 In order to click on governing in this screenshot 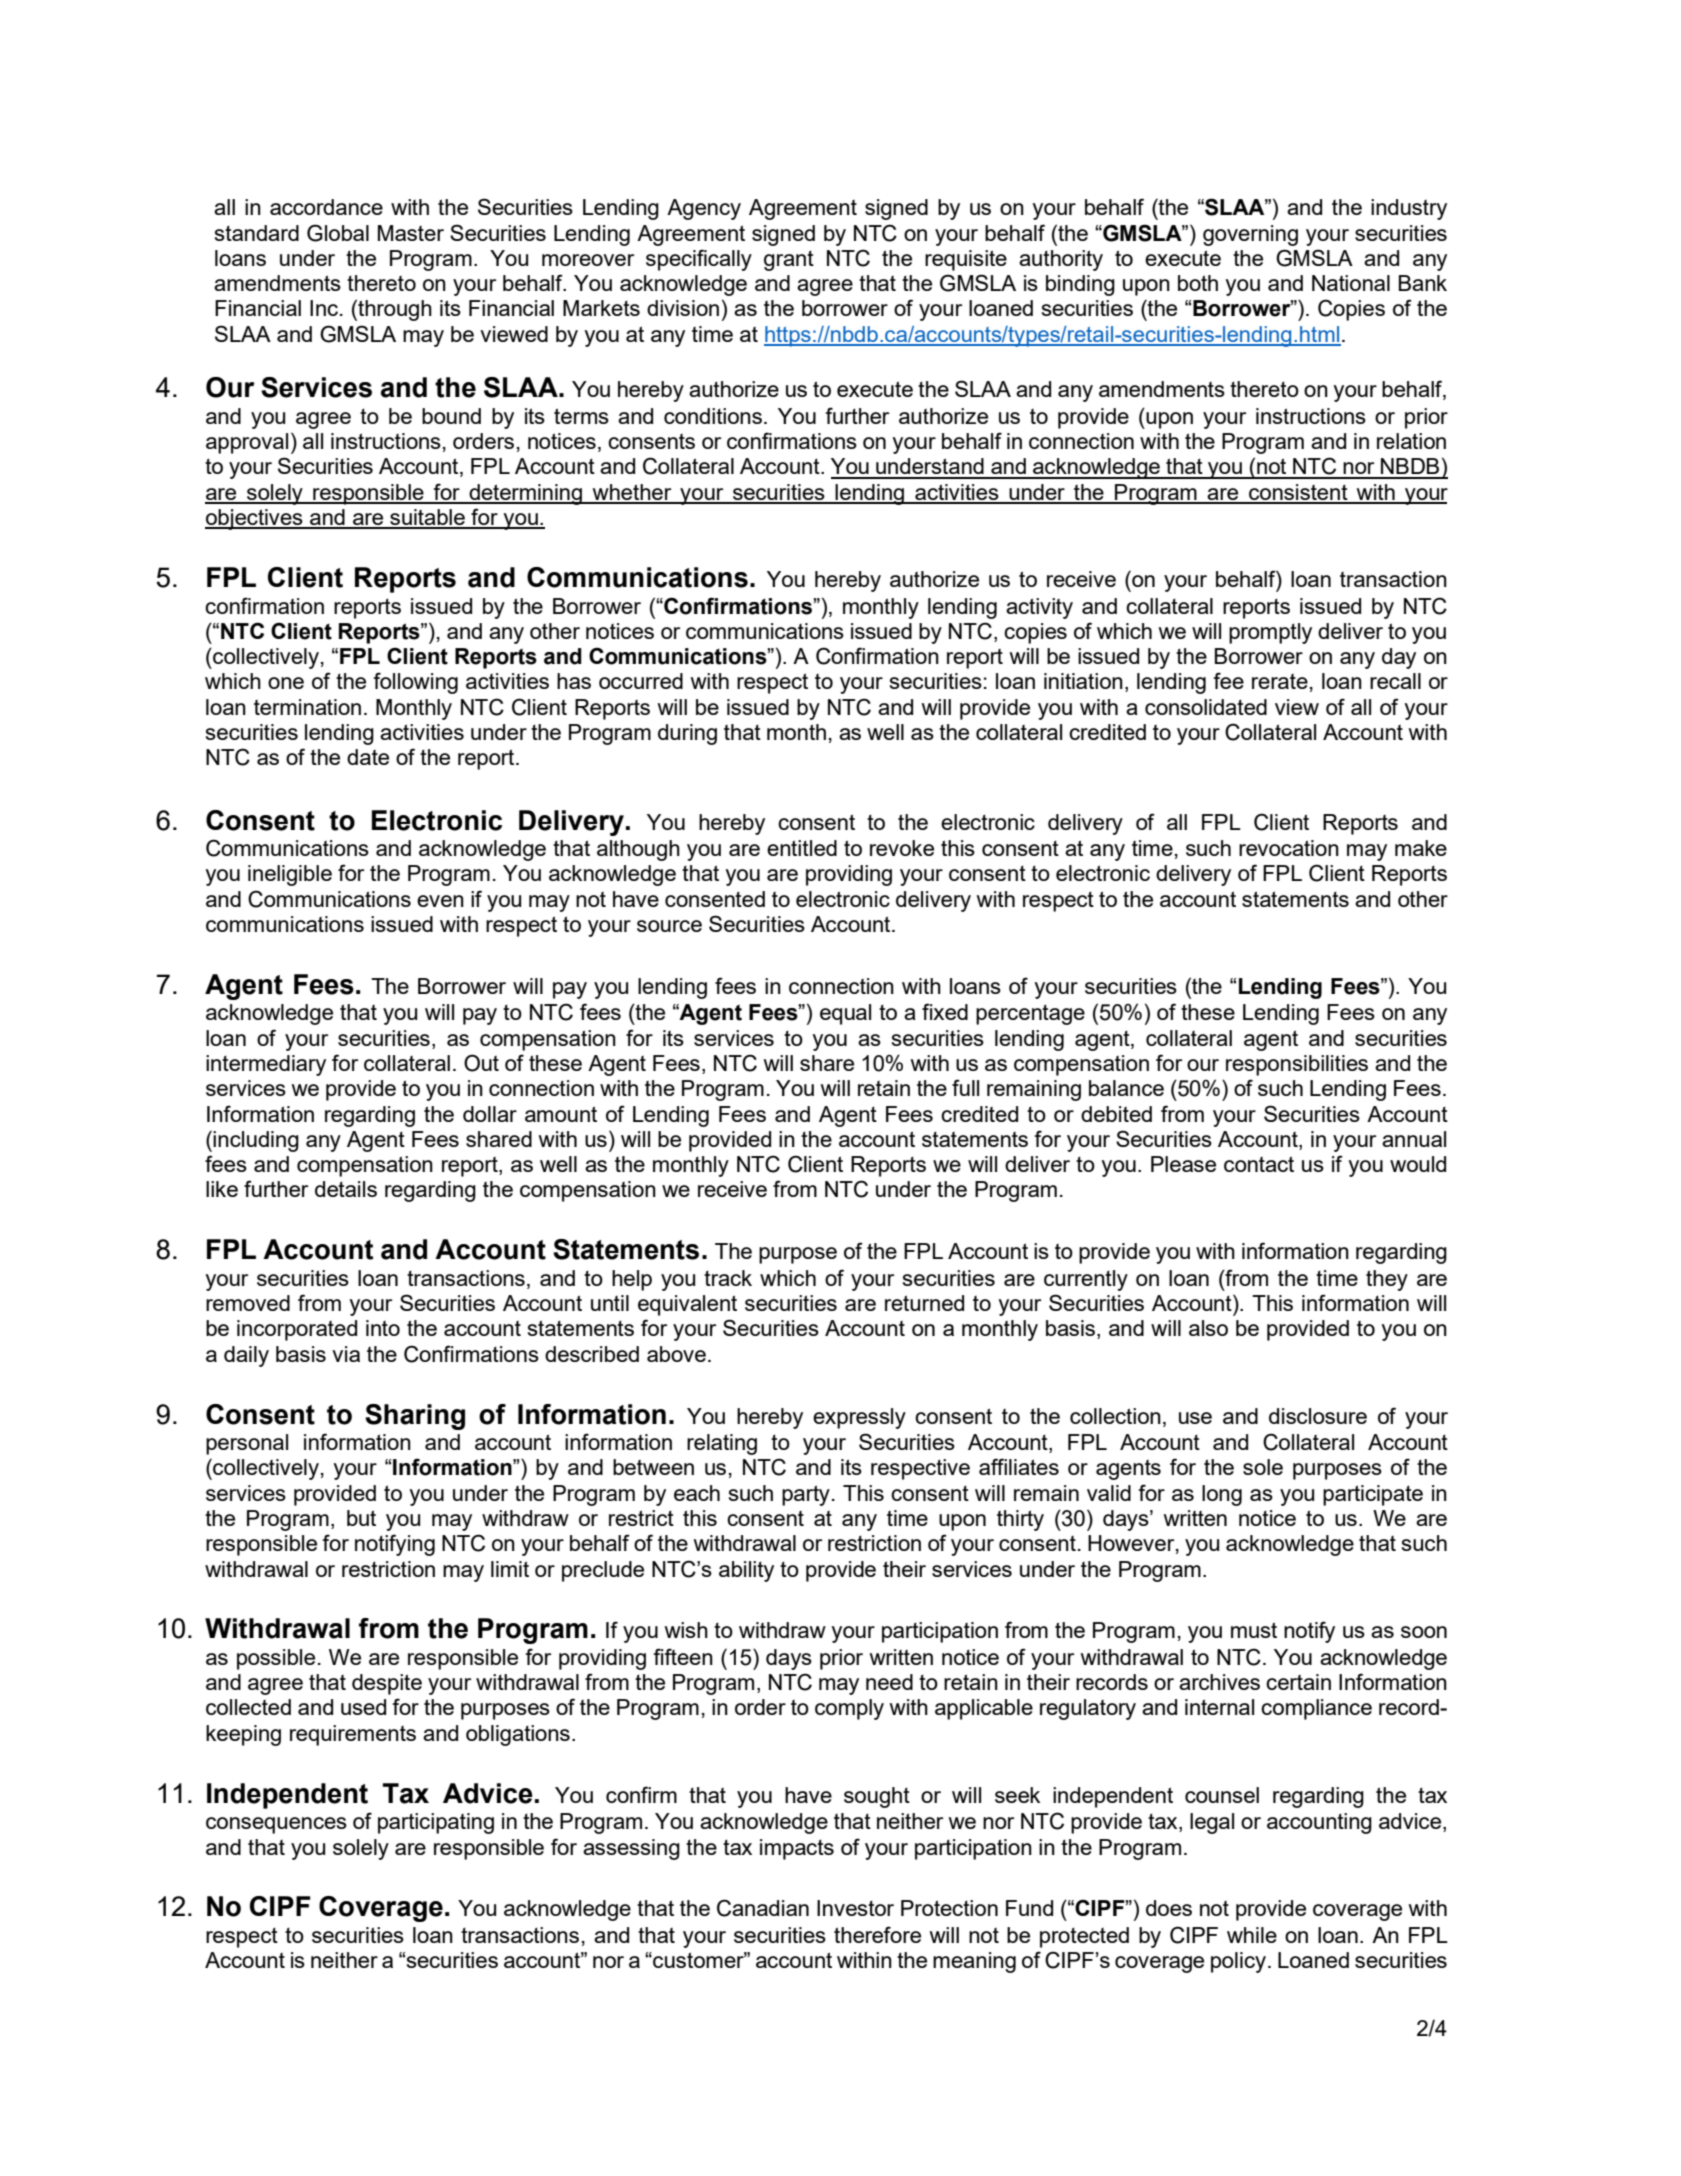, I will do `click(1250, 235)`.
